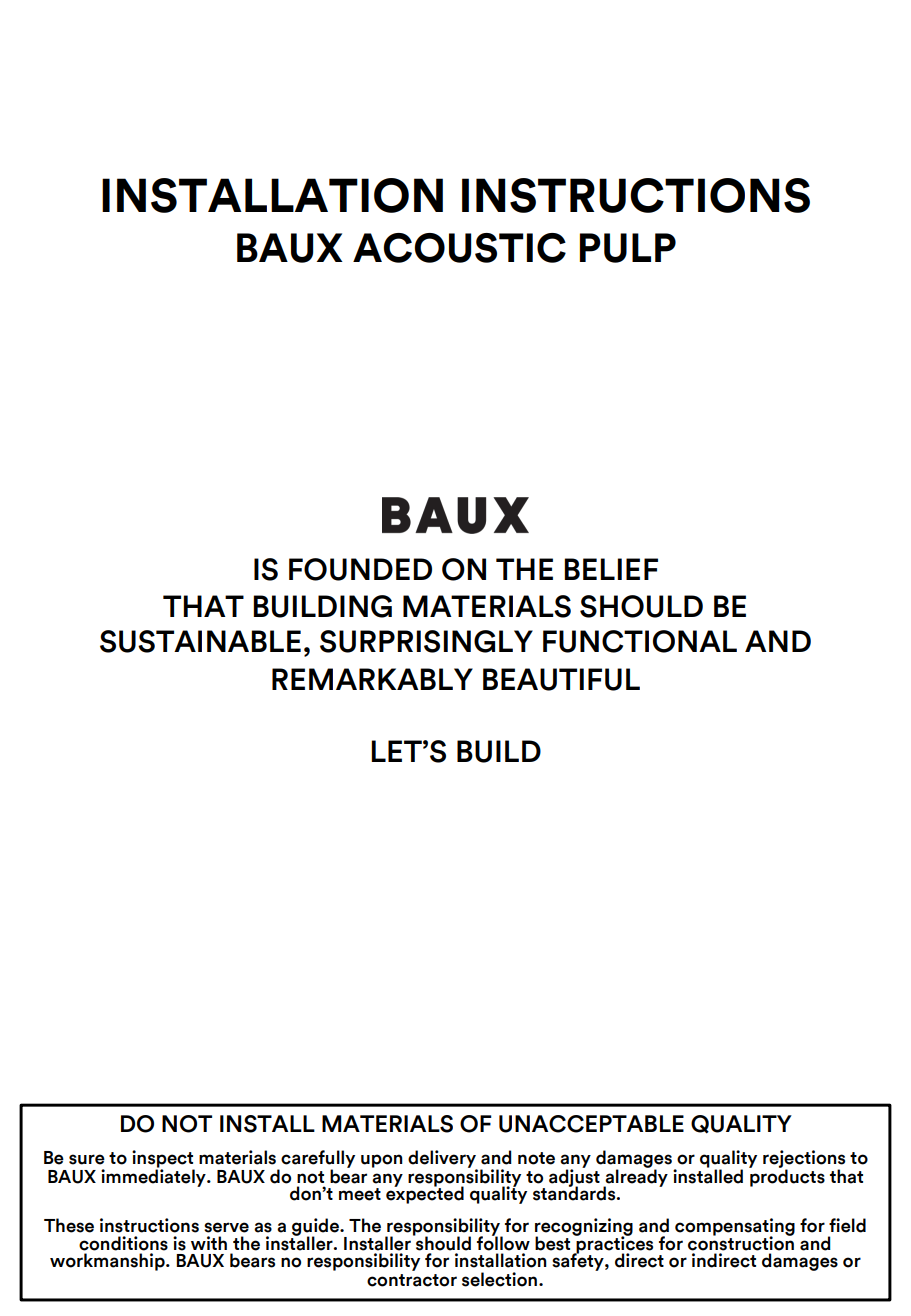  What do you see at coordinates (360, 569) in the image?
I see `FOUNDED` at bounding box center [360, 569].
